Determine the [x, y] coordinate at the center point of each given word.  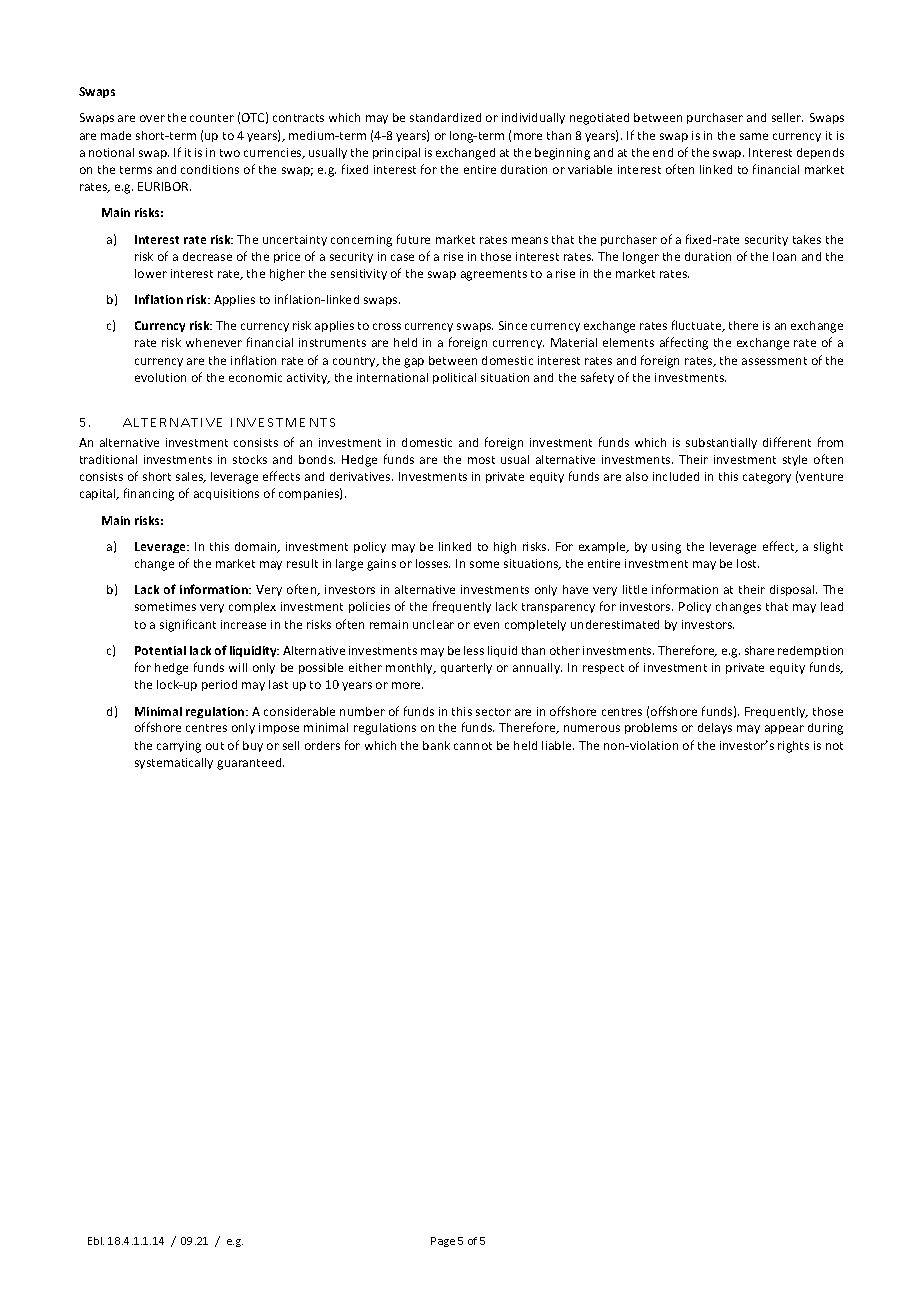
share [759, 650]
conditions [210, 169]
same [754, 136]
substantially [721, 443]
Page [443, 1242]
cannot [473, 746]
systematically [174, 763]
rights [793, 747]
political [454, 378]
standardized [445, 117]
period [219, 685]
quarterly [466, 668]
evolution [160, 377]
